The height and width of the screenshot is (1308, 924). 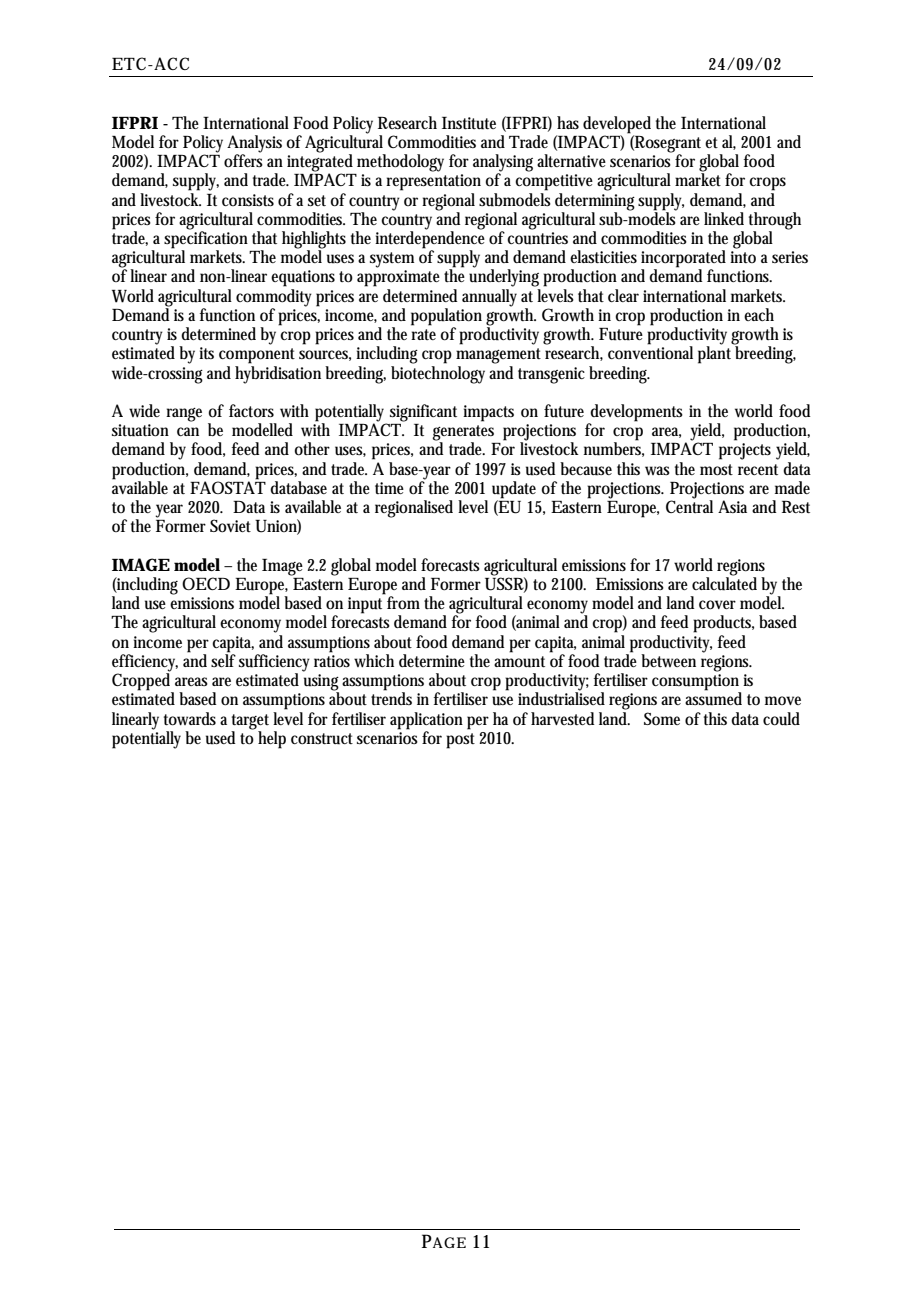 What do you see at coordinates (460, 741) in the screenshot?
I see `post` at bounding box center [460, 741].
